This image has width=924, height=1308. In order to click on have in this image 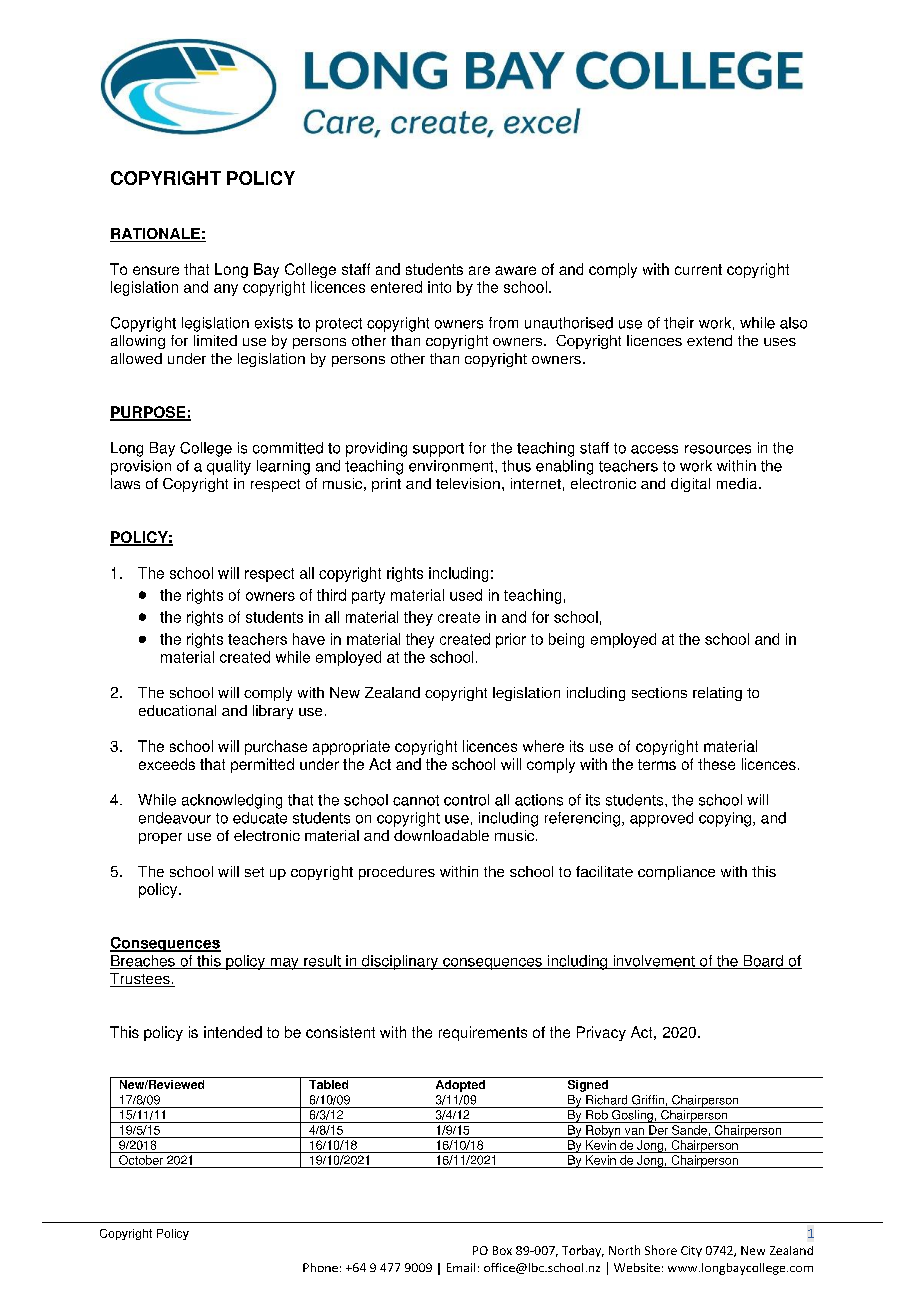, I will do `click(309, 639)`.
